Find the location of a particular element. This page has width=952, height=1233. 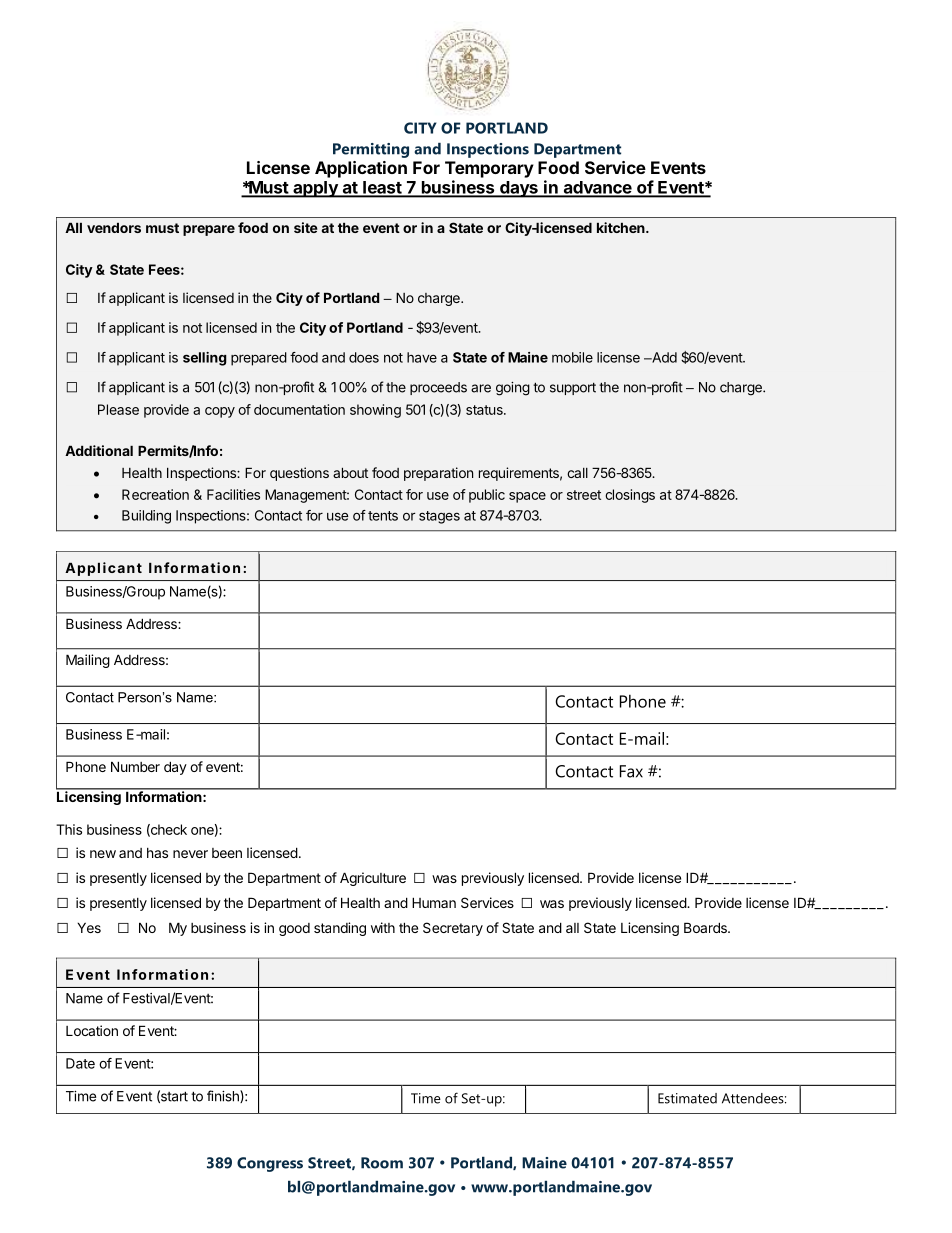

Room is located at coordinates (382, 1163).
